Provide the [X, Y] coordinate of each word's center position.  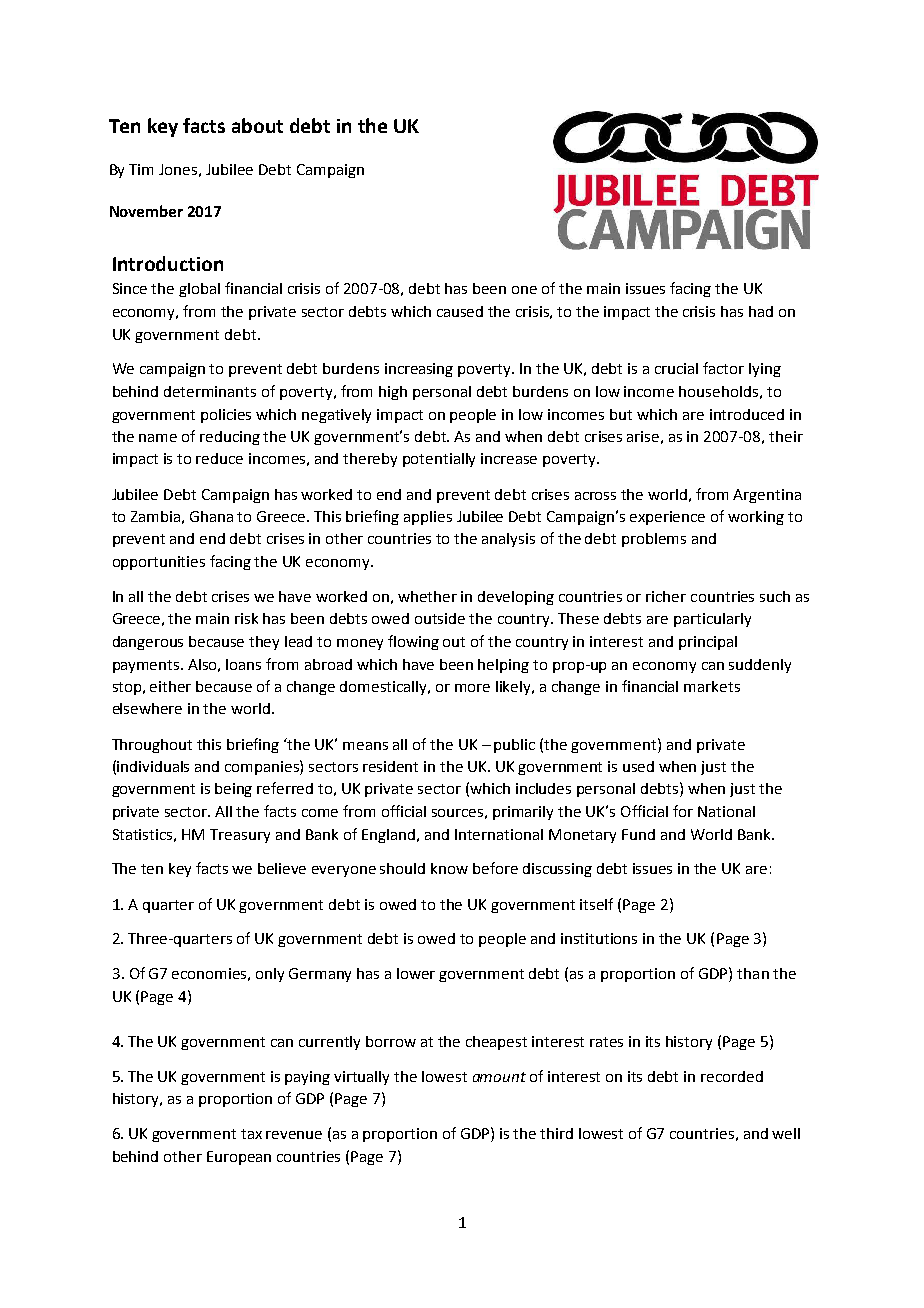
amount [499, 1077]
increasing [419, 370]
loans [243, 664]
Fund [638, 834]
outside [440, 618]
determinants [210, 391]
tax [251, 1134]
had [761, 311]
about [257, 125]
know [449, 868]
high [393, 393]
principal [708, 643]
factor [723, 368]
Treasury [240, 836]
